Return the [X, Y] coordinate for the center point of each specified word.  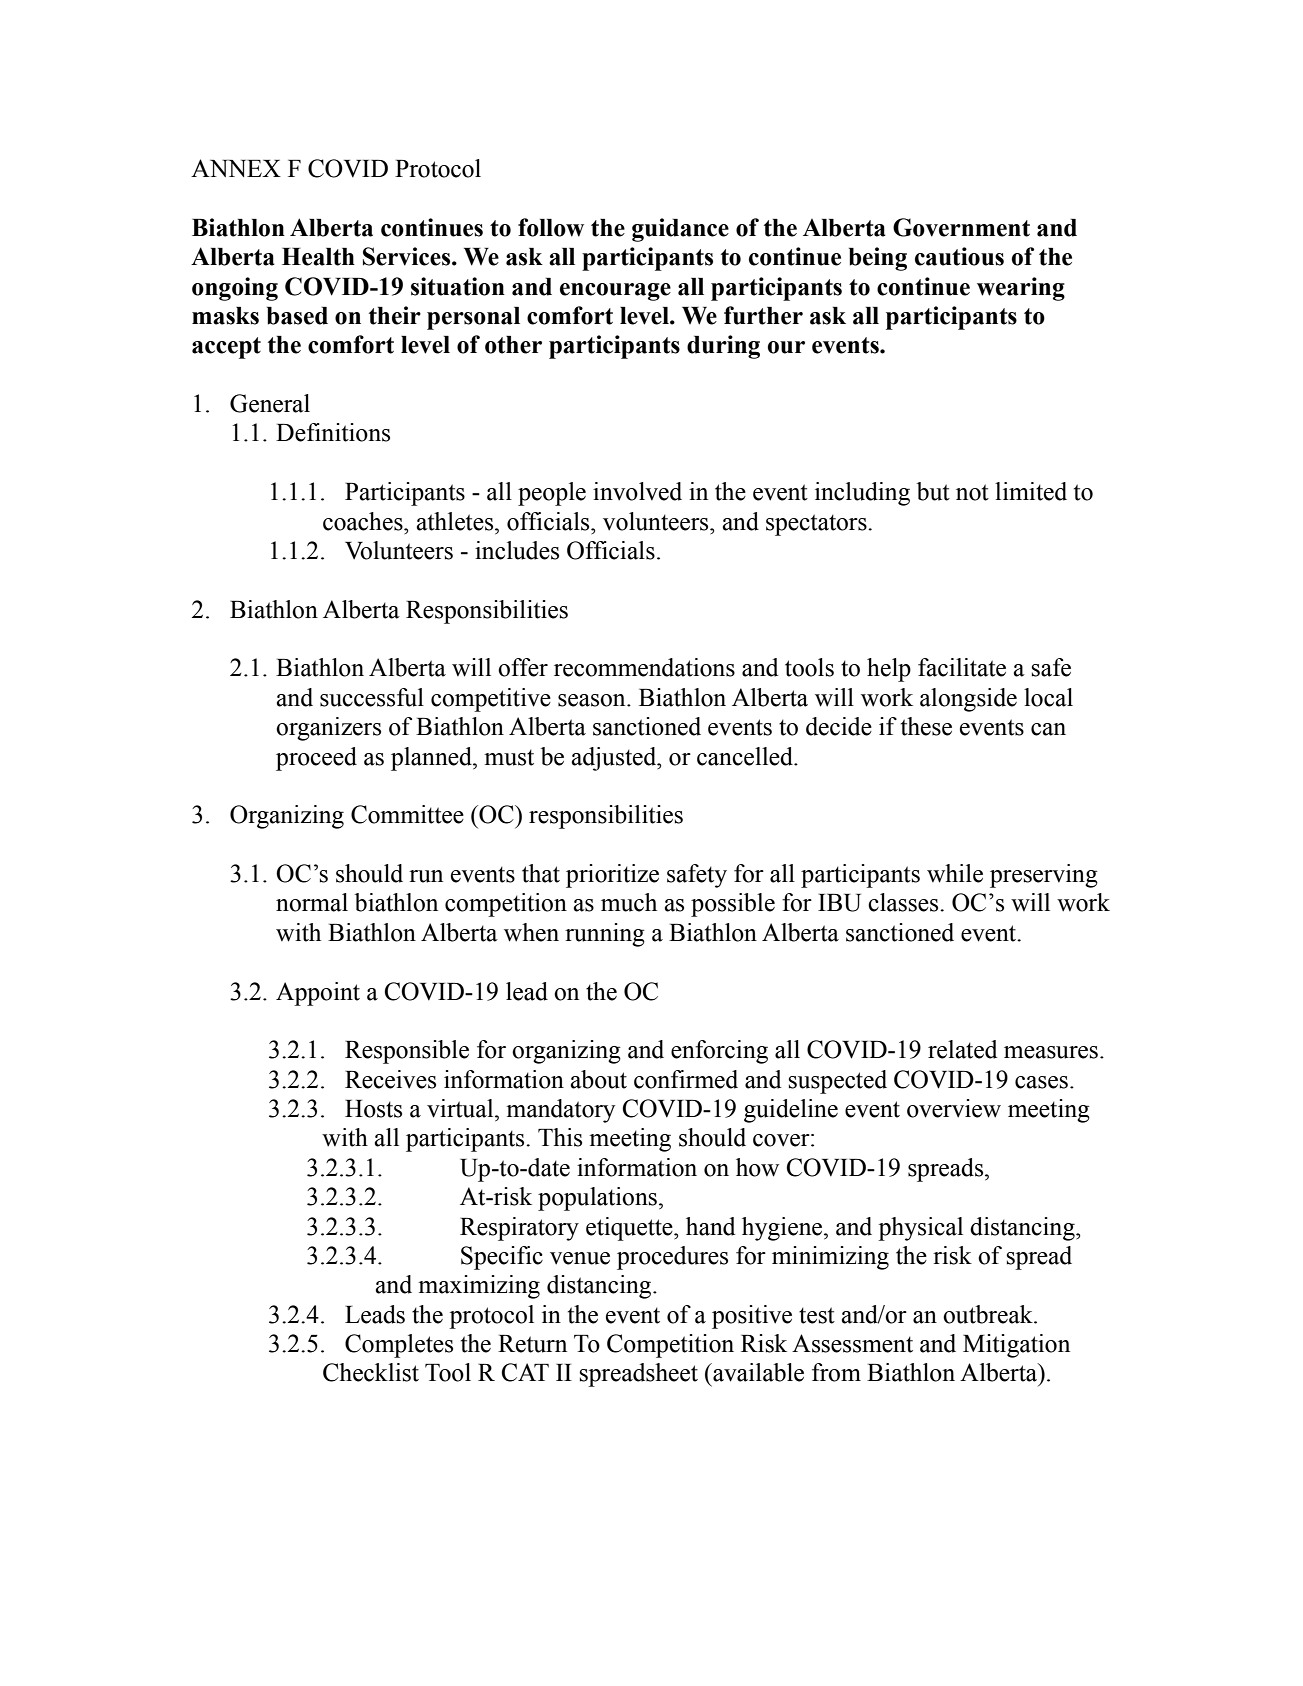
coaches [364, 521]
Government [961, 227]
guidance [680, 230]
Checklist [371, 1372]
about [598, 1079]
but [933, 491]
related [962, 1049]
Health [318, 257]
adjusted [615, 759]
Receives [390, 1079]
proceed [316, 759]
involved [637, 491]
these [926, 726]
